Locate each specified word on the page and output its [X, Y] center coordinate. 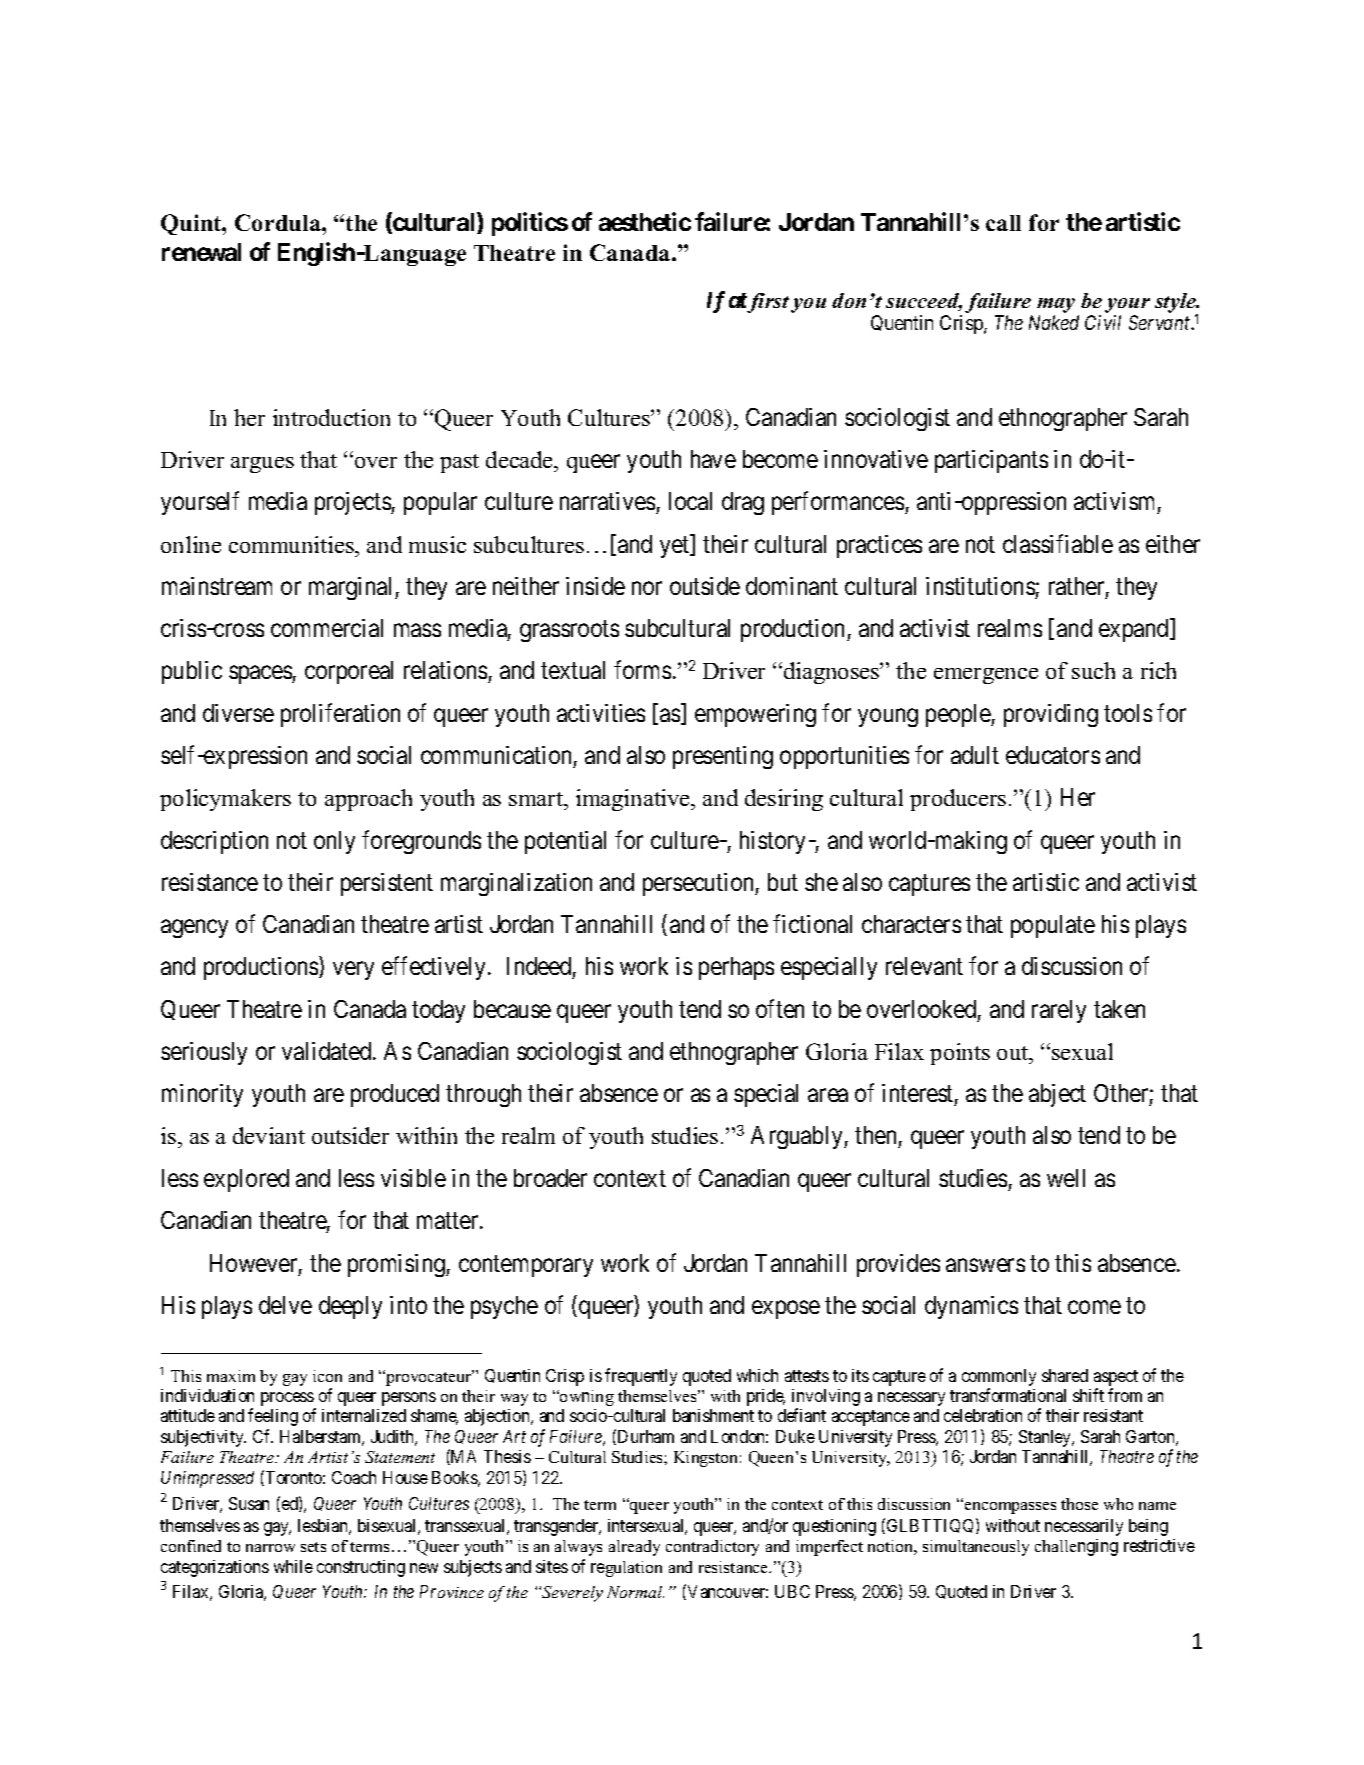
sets [313, 1547]
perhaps [736, 968]
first [767, 303]
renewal [201, 252]
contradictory [712, 1548]
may [1056, 305]
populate [1053, 926]
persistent [387, 884]
